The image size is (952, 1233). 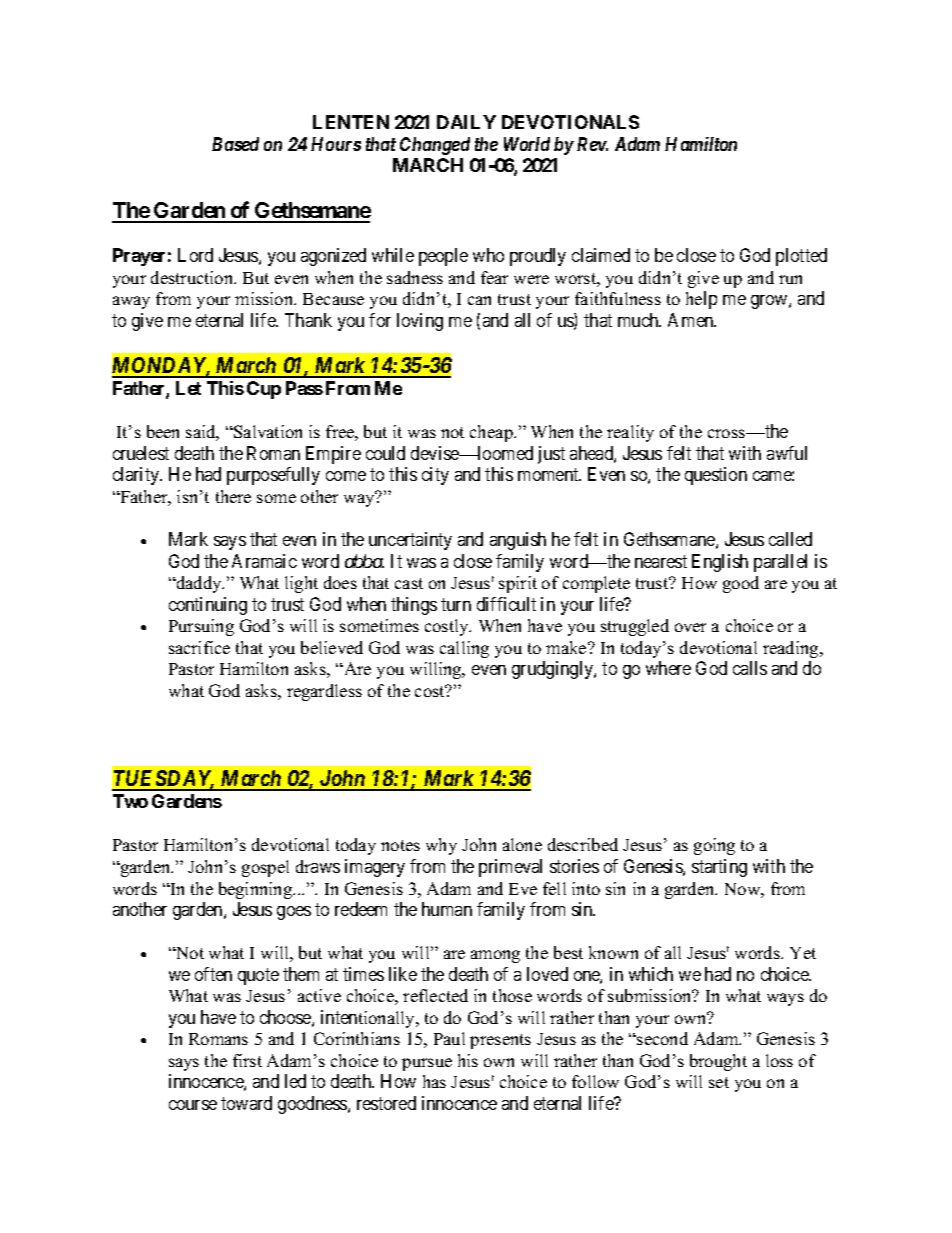 I want to click on destruction, so click(x=193, y=277).
